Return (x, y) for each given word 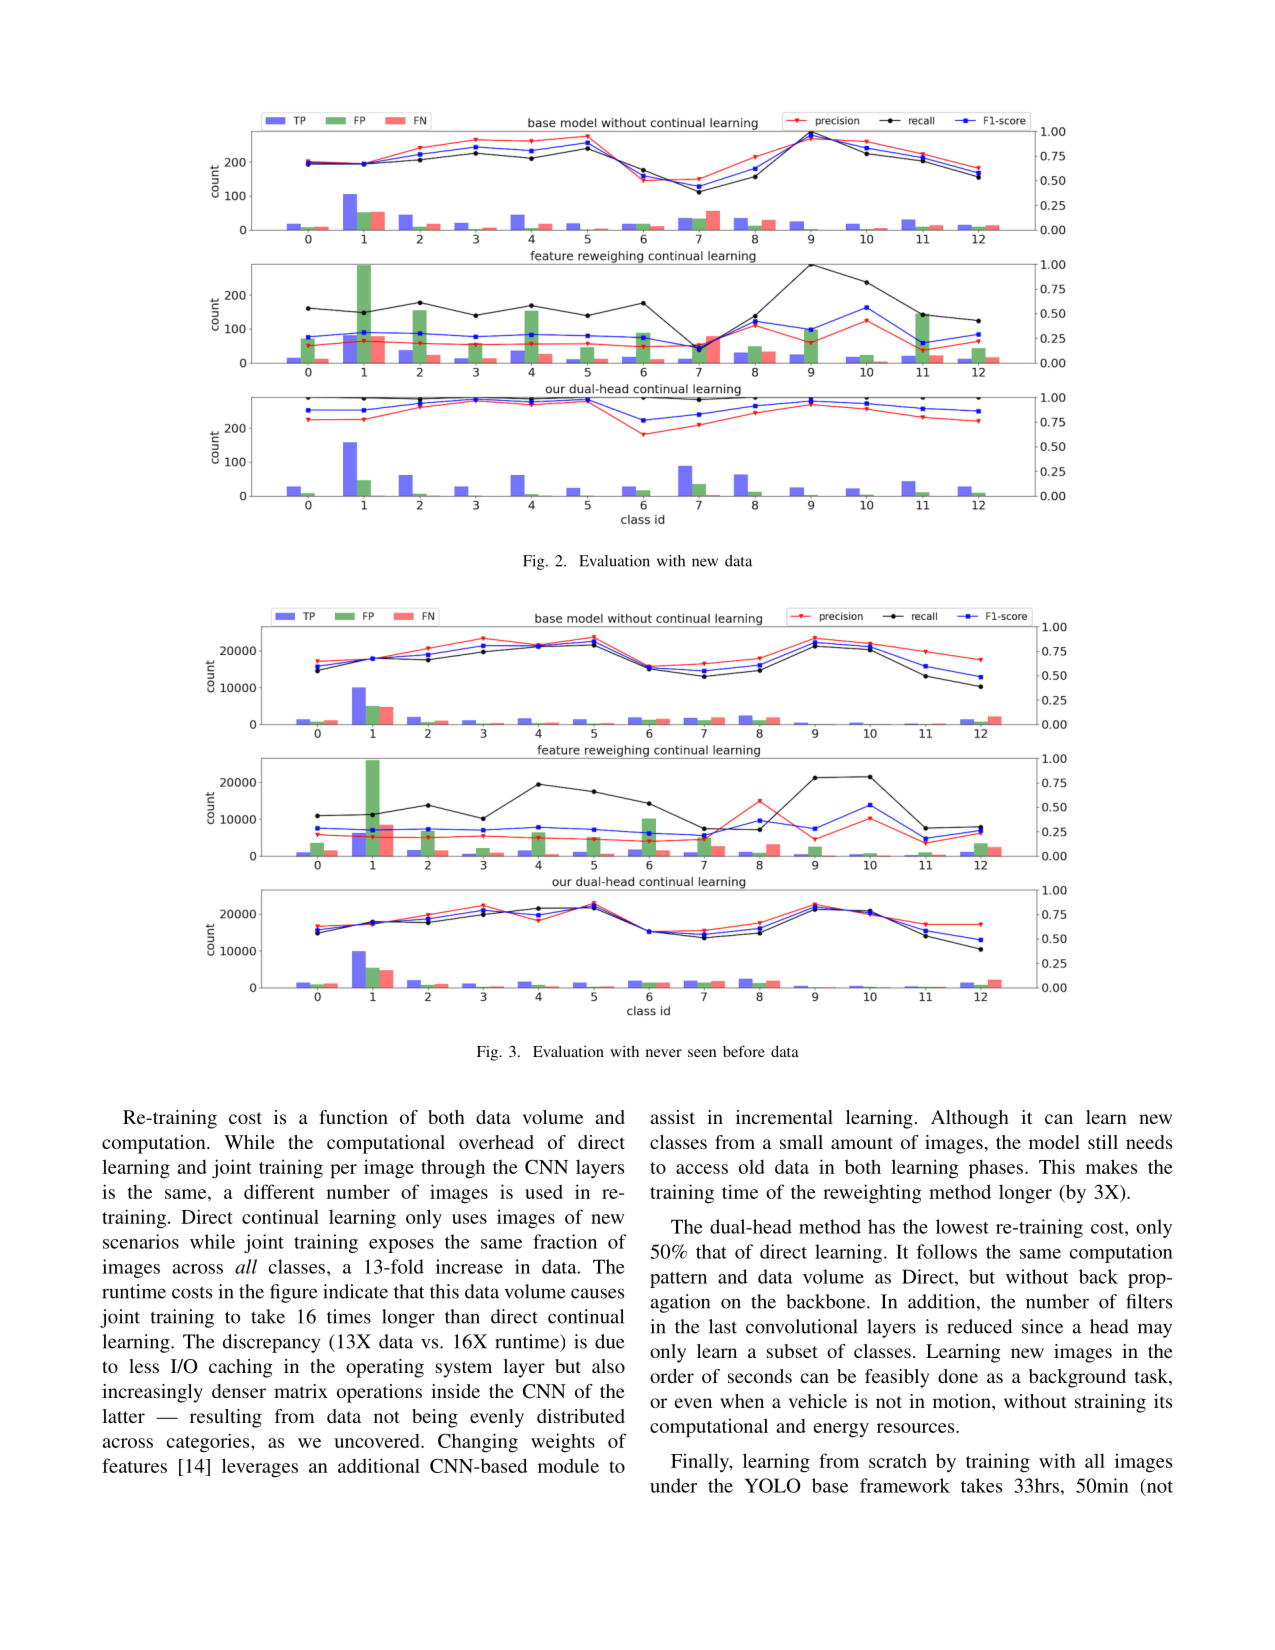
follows (946, 1251)
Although (970, 1119)
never (664, 1053)
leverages (260, 1468)
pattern (678, 1280)
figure (294, 1293)
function (353, 1117)
